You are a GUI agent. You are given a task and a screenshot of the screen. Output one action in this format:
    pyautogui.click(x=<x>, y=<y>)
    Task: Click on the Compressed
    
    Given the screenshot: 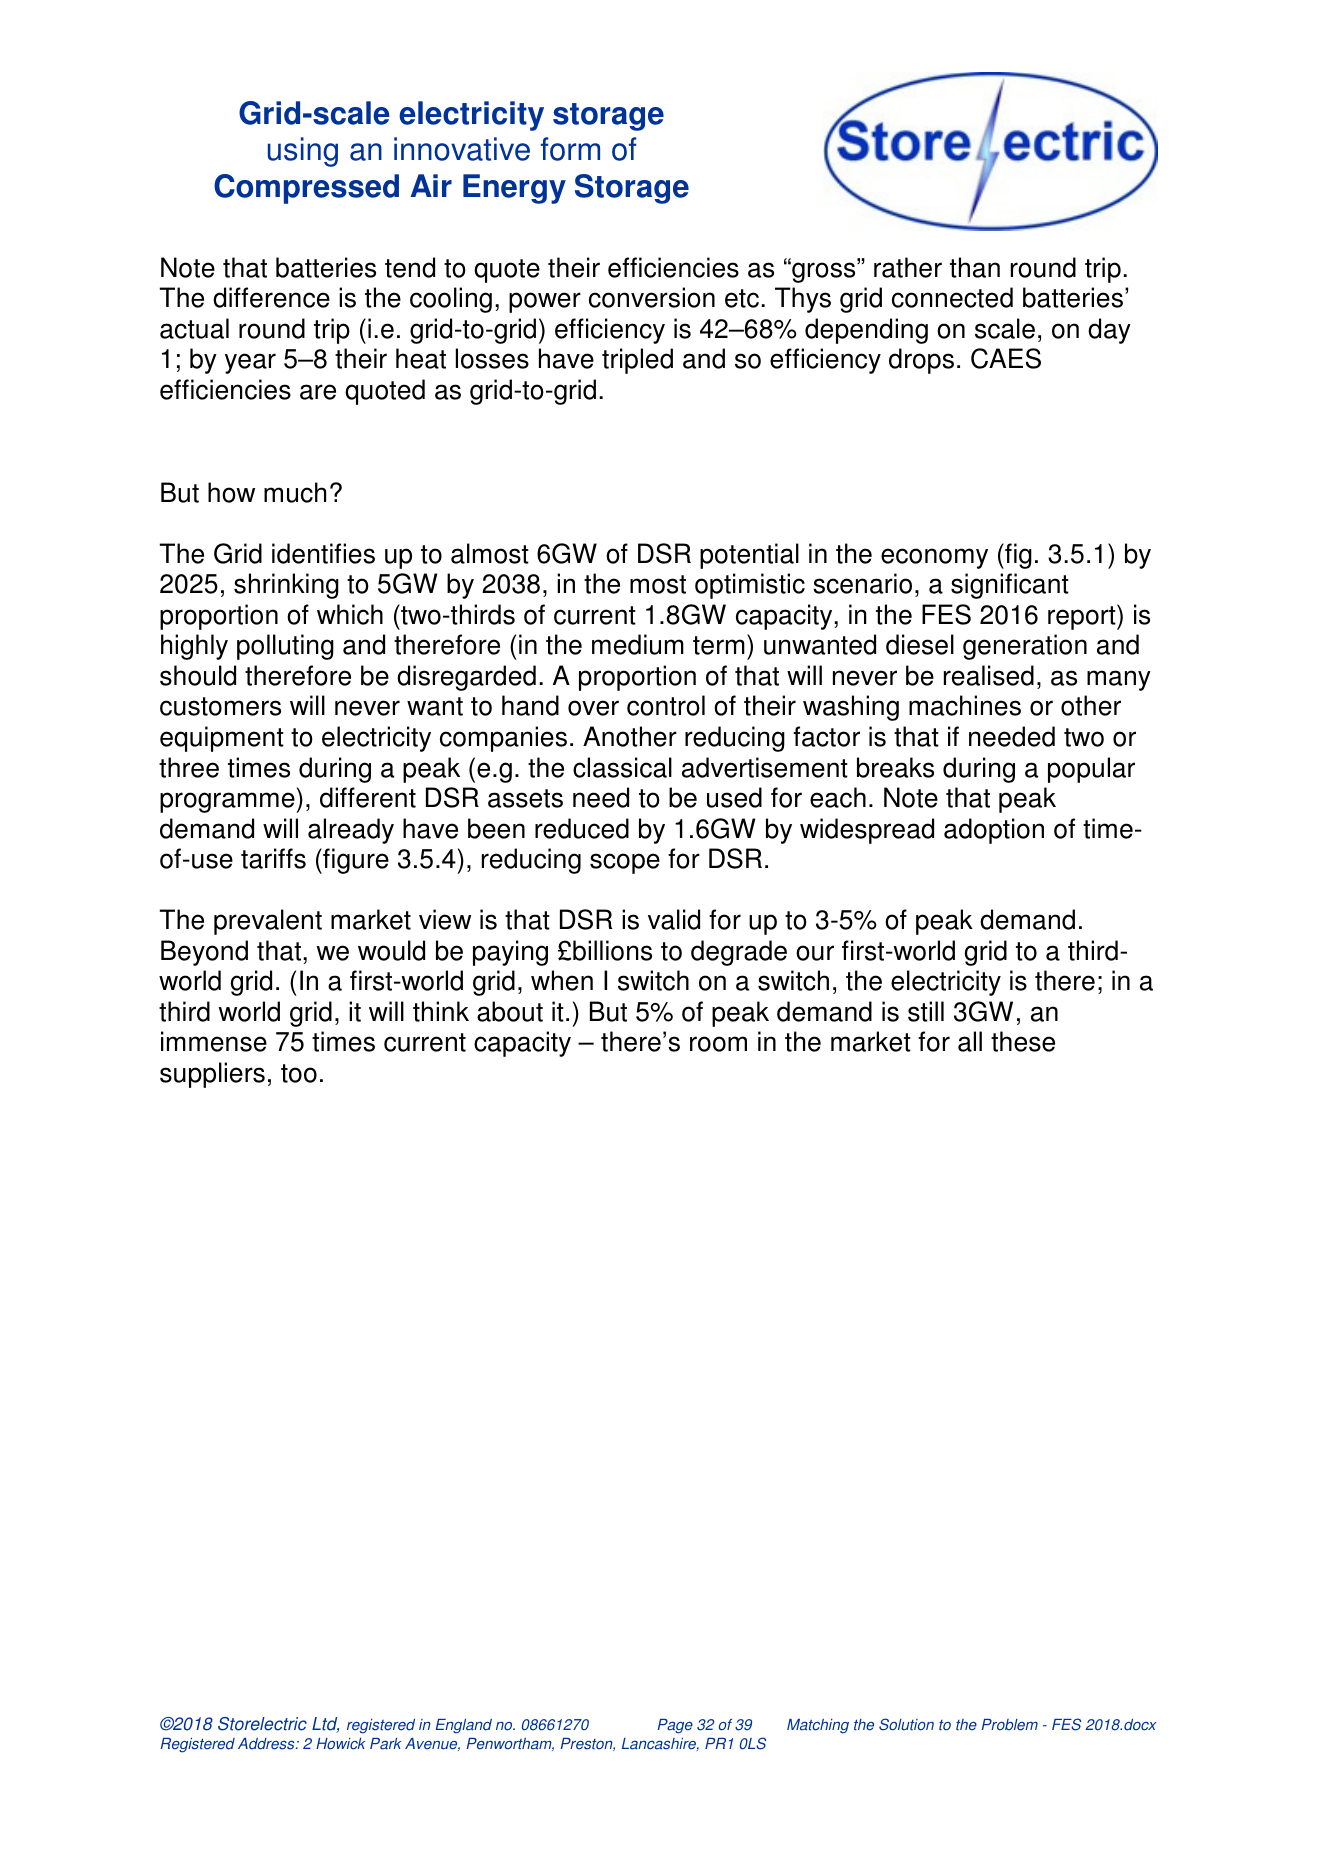 What is the action you would take?
    pyautogui.click(x=306, y=189)
